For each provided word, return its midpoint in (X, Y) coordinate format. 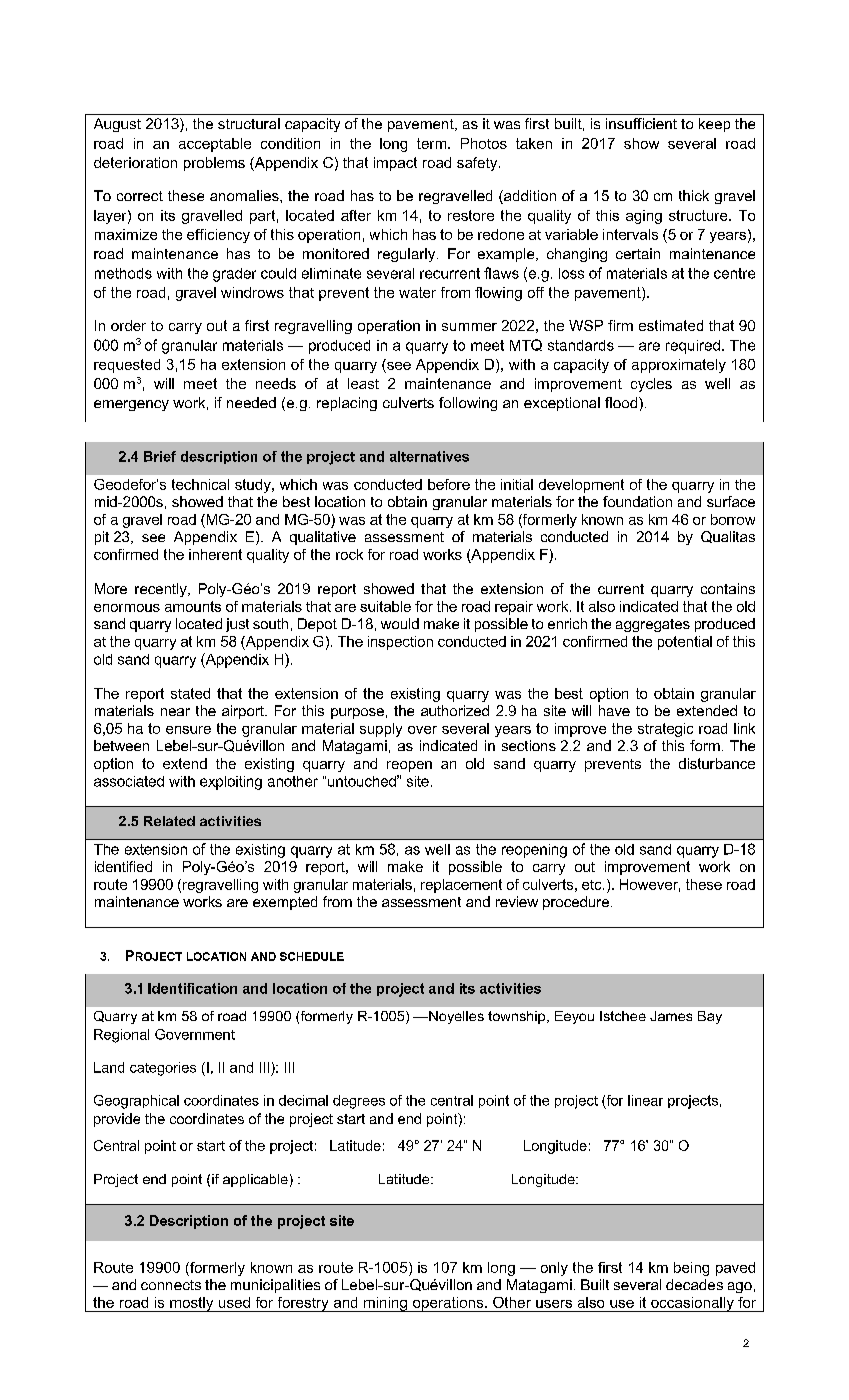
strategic (665, 730)
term (433, 143)
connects (171, 1285)
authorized (455, 710)
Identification (192, 988)
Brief (160, 456)
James (671, 1016)
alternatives (429, 456)
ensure (188, 730)
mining (385, 1304)
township (518, 1017)
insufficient (641, 123)
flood (622, 402)
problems (214, 164)
